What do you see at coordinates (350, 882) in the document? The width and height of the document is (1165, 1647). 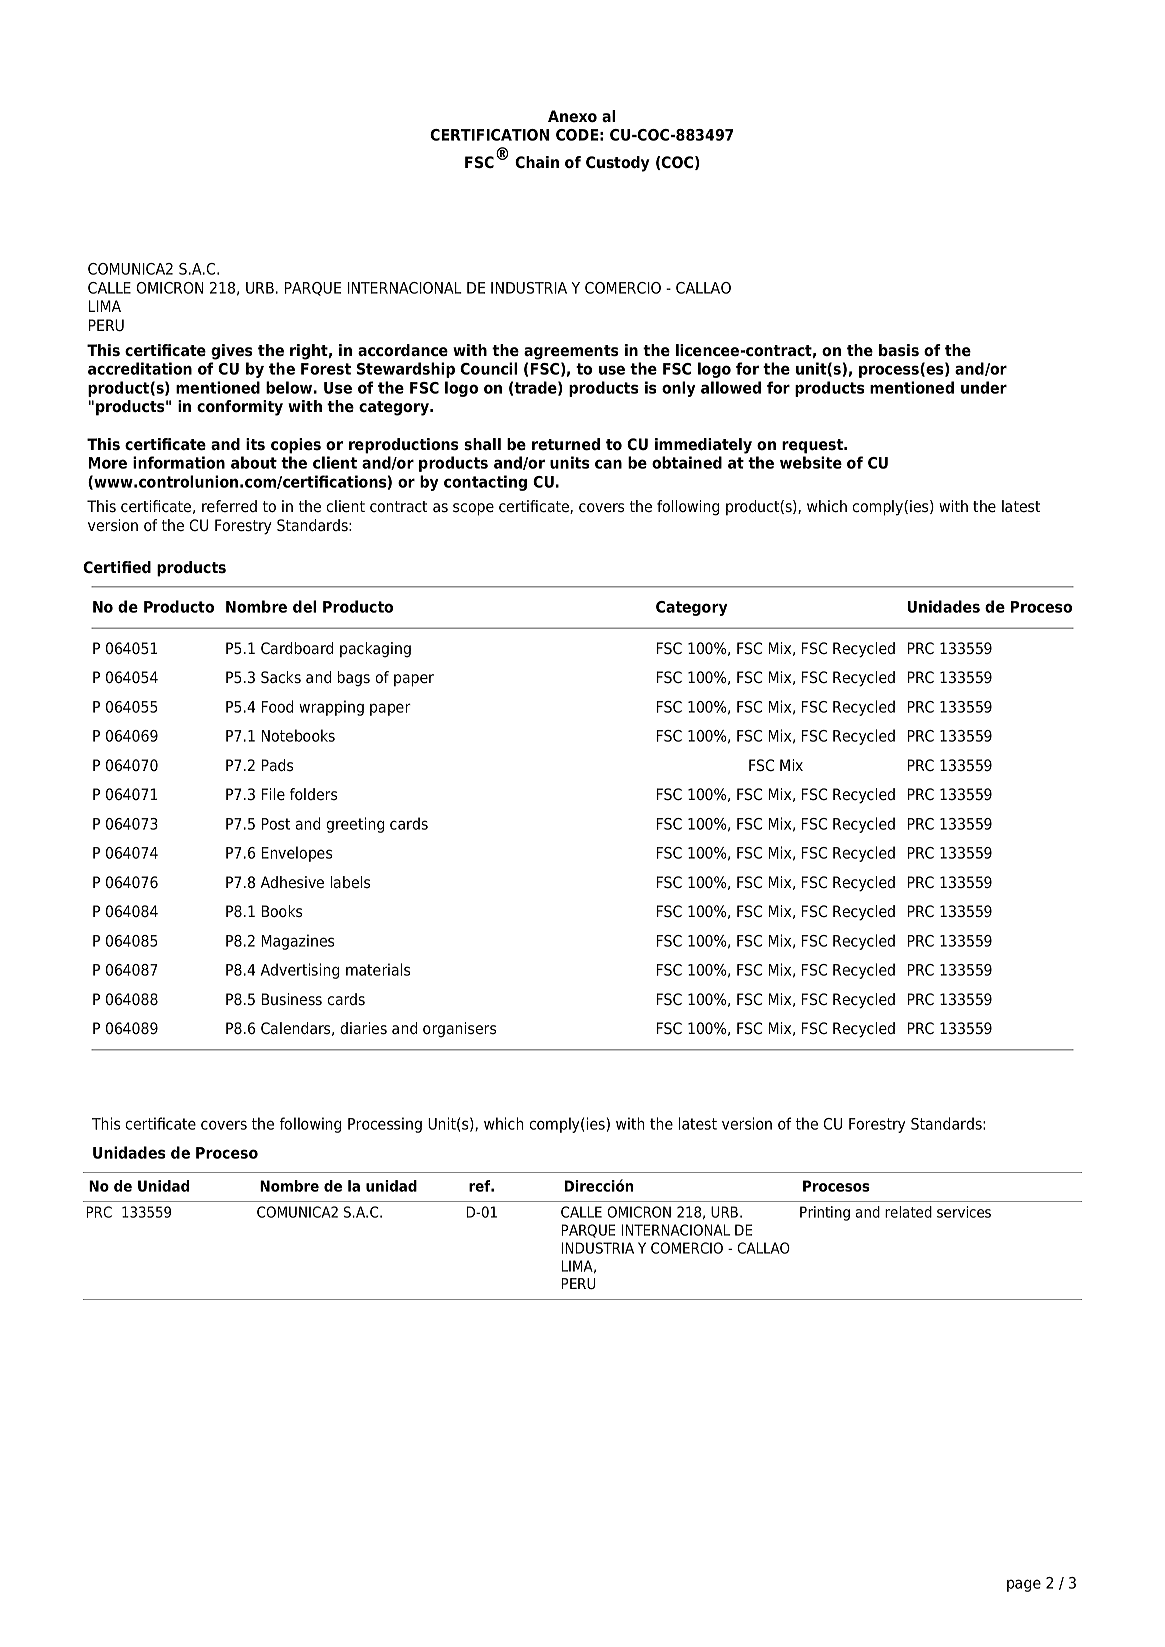 I see `labels` at bounding box center [350, 882].
